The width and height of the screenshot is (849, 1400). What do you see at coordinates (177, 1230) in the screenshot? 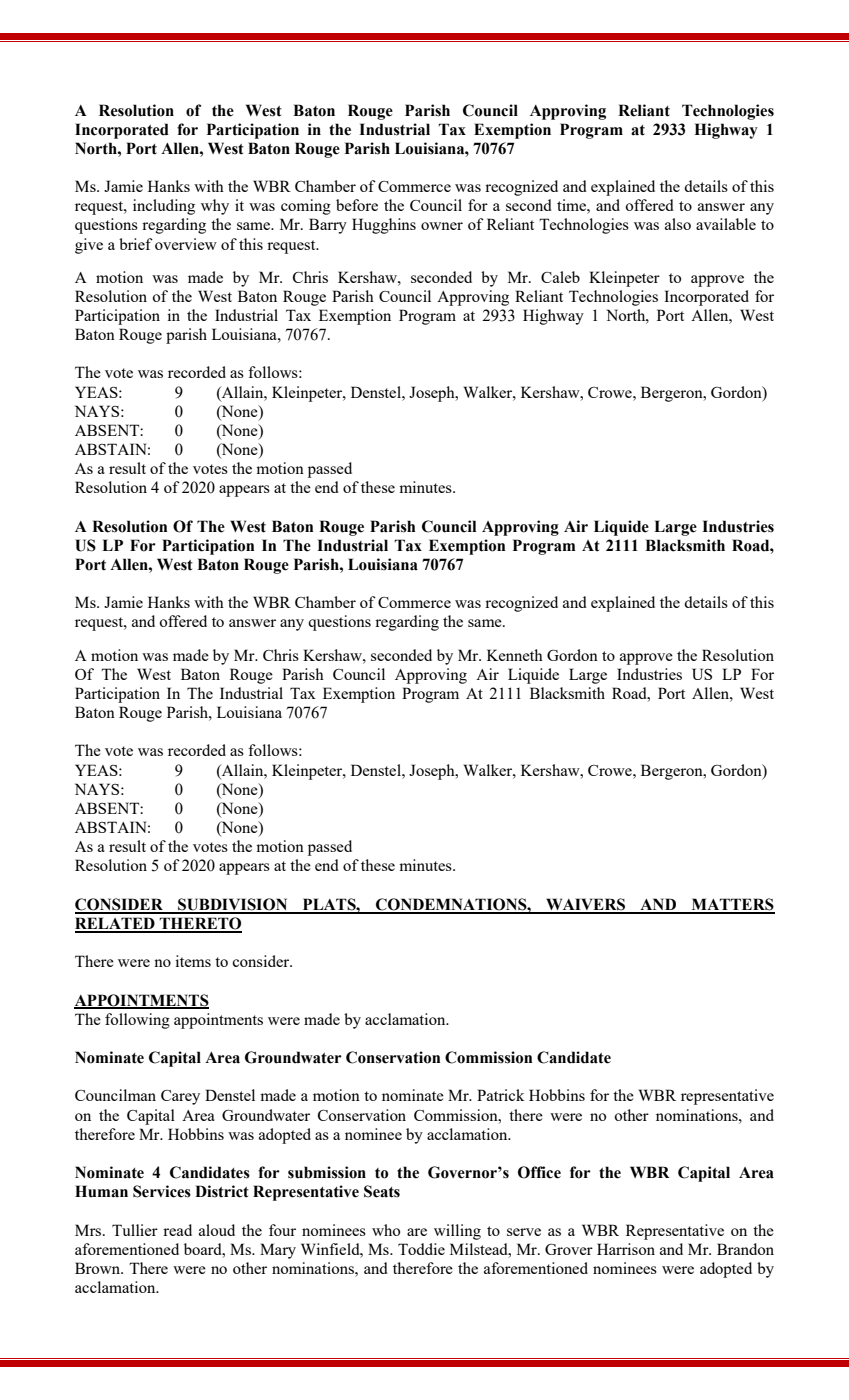
I see `read` at bounding box center [177, 1230].
